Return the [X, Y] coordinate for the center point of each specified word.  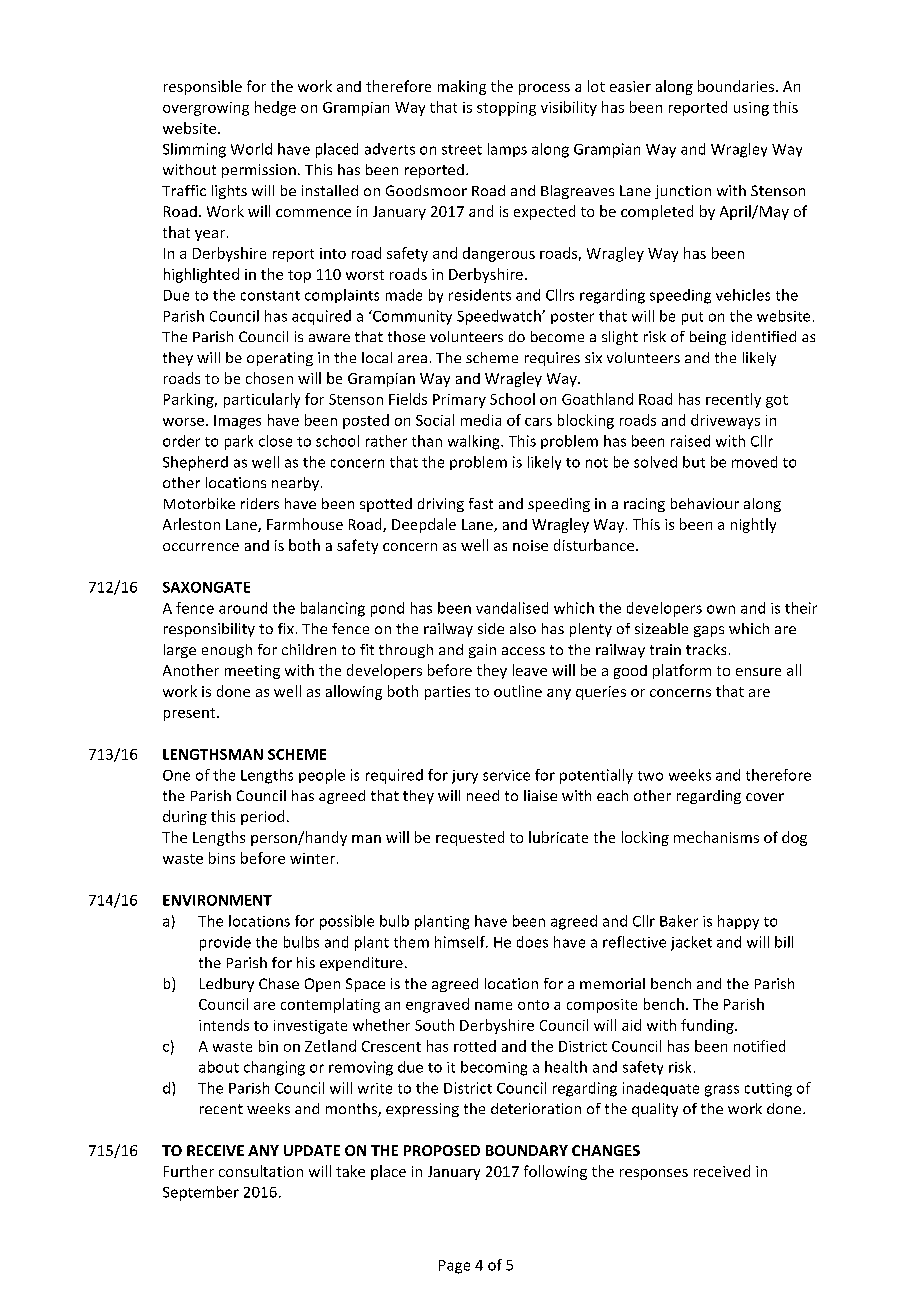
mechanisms [716, 837]
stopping [506, 109]
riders [260, 503]
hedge [275, 108]
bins [222, 858]
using [751, 109]
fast [481, 503]
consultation [261, 1171]
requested [470, 838]
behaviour [705, 503]
